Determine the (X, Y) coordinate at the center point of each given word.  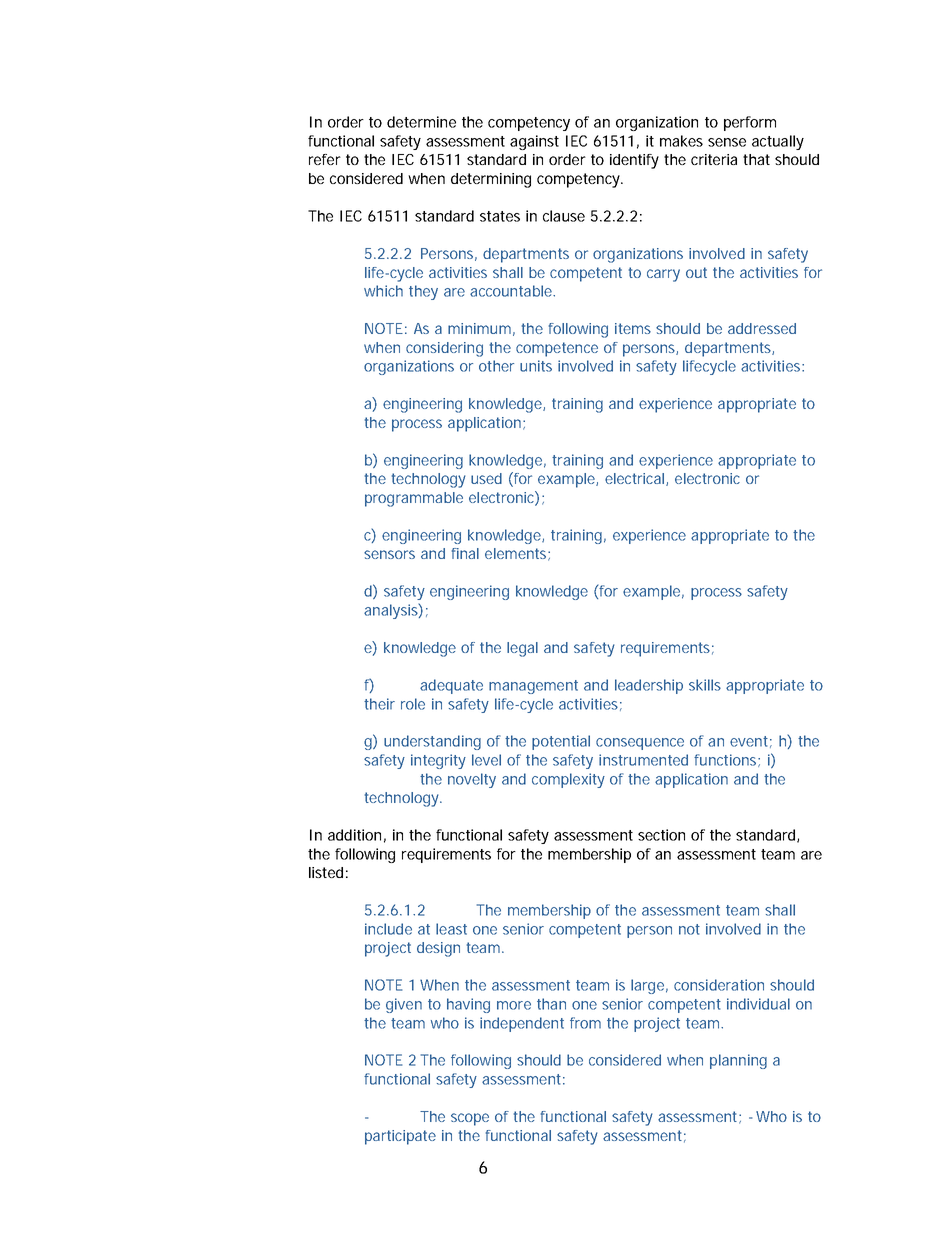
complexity (568, 780)
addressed (762, 328)
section (661, 835)
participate (400, 1137)
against (534, 142)
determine (421, 122)
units (536, 366)
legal (522, 649)
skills (705, 685)
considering (444, 349)
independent (522, 1024)
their (379, 704)
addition (354, 835)
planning (738, 1061)
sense (727, 142)
